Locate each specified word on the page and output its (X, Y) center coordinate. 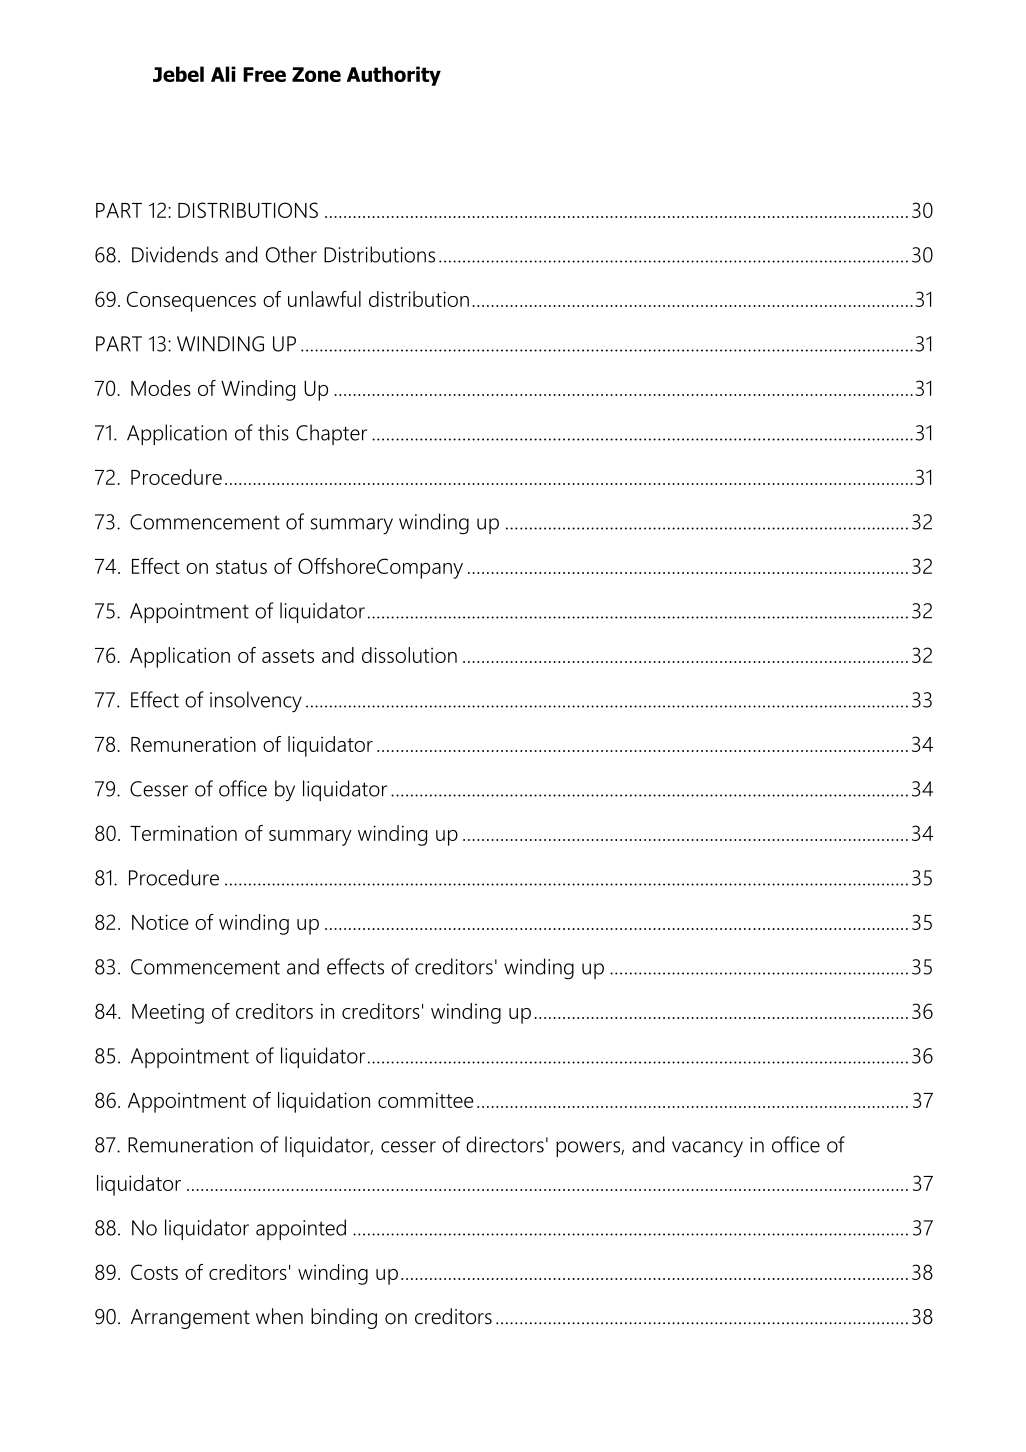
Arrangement (190, 1319)
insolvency (256, 701)
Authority (394, 76)
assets (288, 656)
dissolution (409, 655)
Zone (316, 74)
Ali (223, 74)
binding (344, 1318)
